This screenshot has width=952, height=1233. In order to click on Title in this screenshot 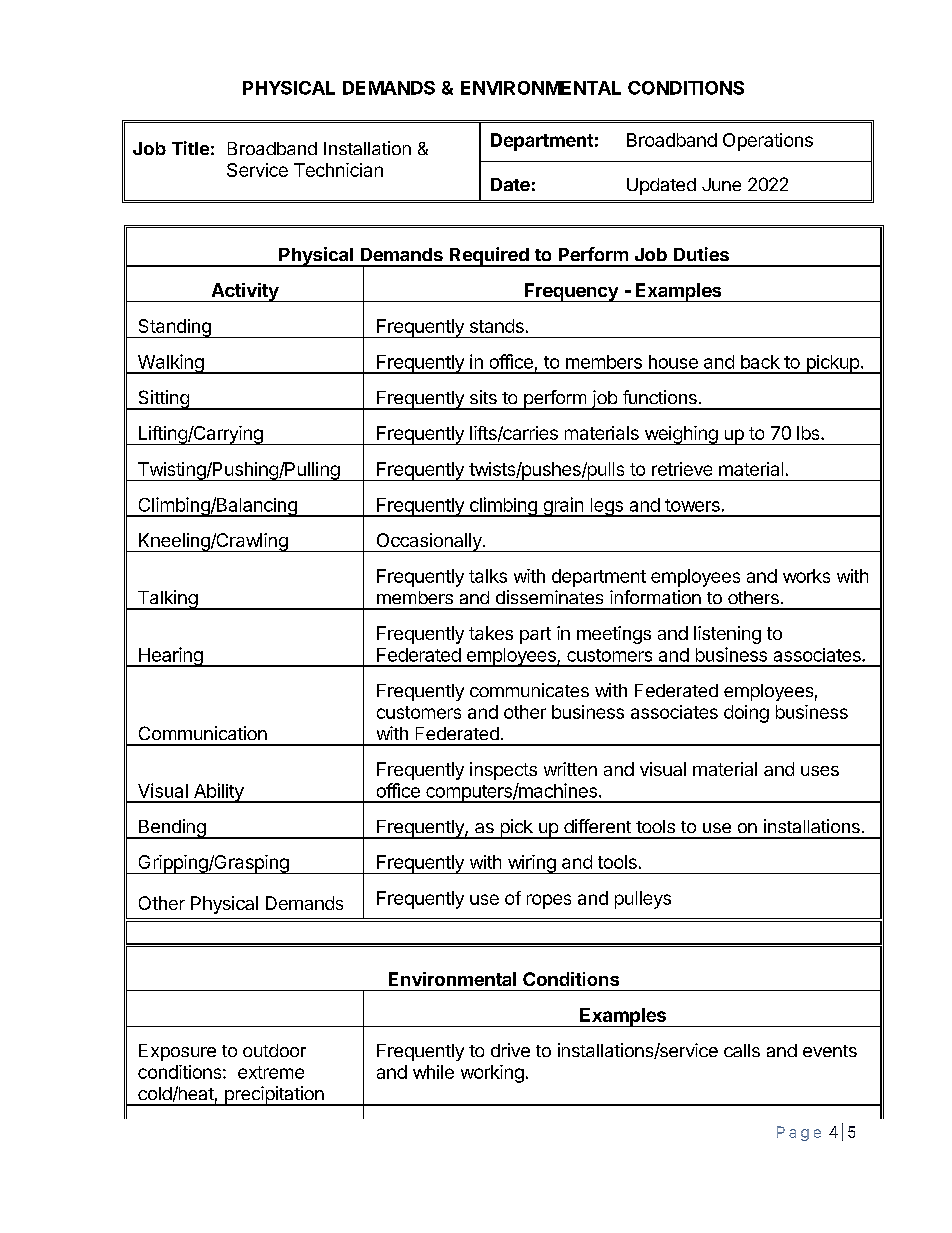, I will do `click(190, 148)`.
